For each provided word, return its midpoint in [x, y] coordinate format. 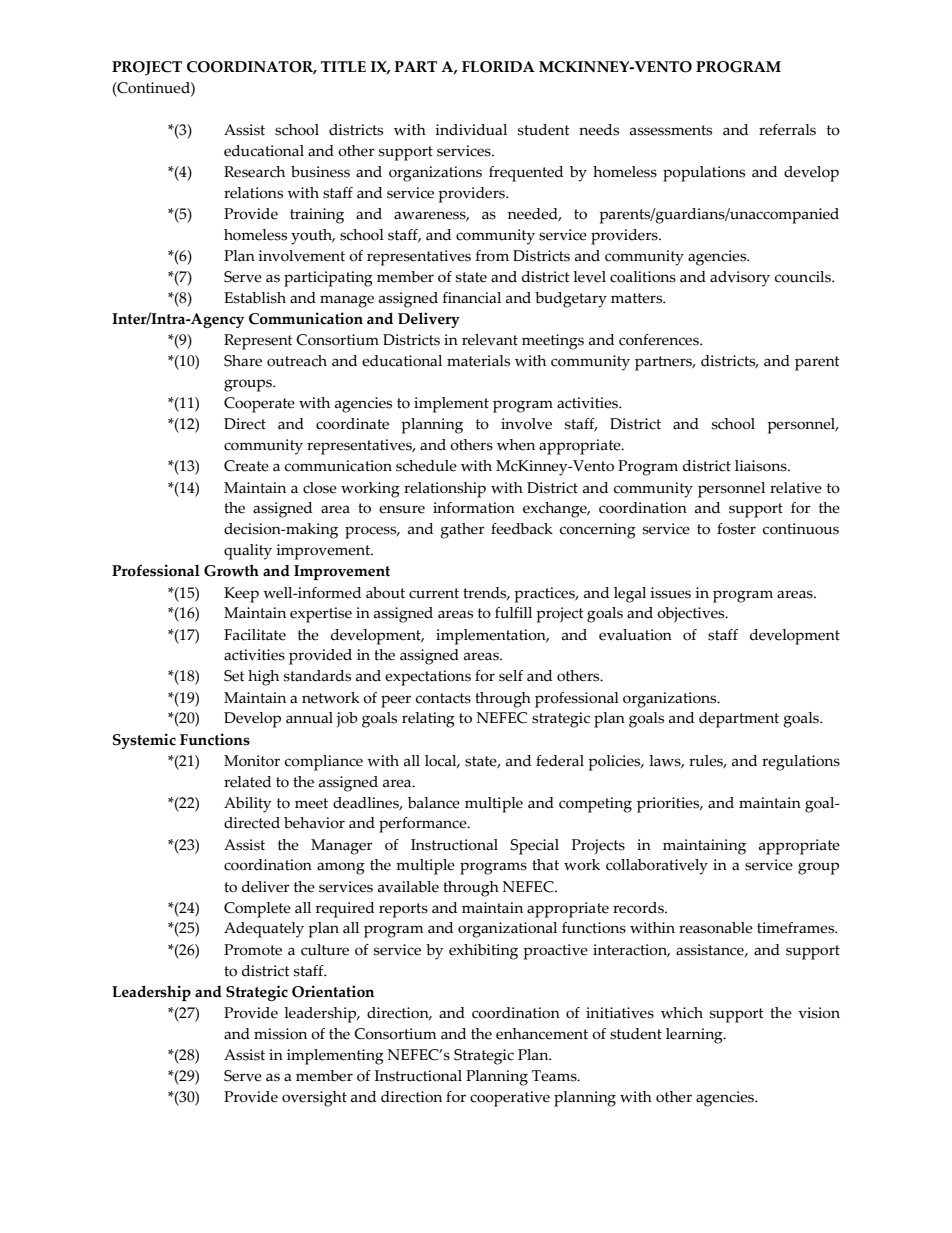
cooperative [510, 1099]
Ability [247, 805]
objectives [692, 615]
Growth [231, 570]
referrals [787, 130]
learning [695, 1036]
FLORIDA [498, 67]
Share [243, 361]
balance [434, 803]
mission [280, 1034]
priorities [669, 805]
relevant [490, 340]
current [434, 593]
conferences [660, 340]
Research [254, 172]
